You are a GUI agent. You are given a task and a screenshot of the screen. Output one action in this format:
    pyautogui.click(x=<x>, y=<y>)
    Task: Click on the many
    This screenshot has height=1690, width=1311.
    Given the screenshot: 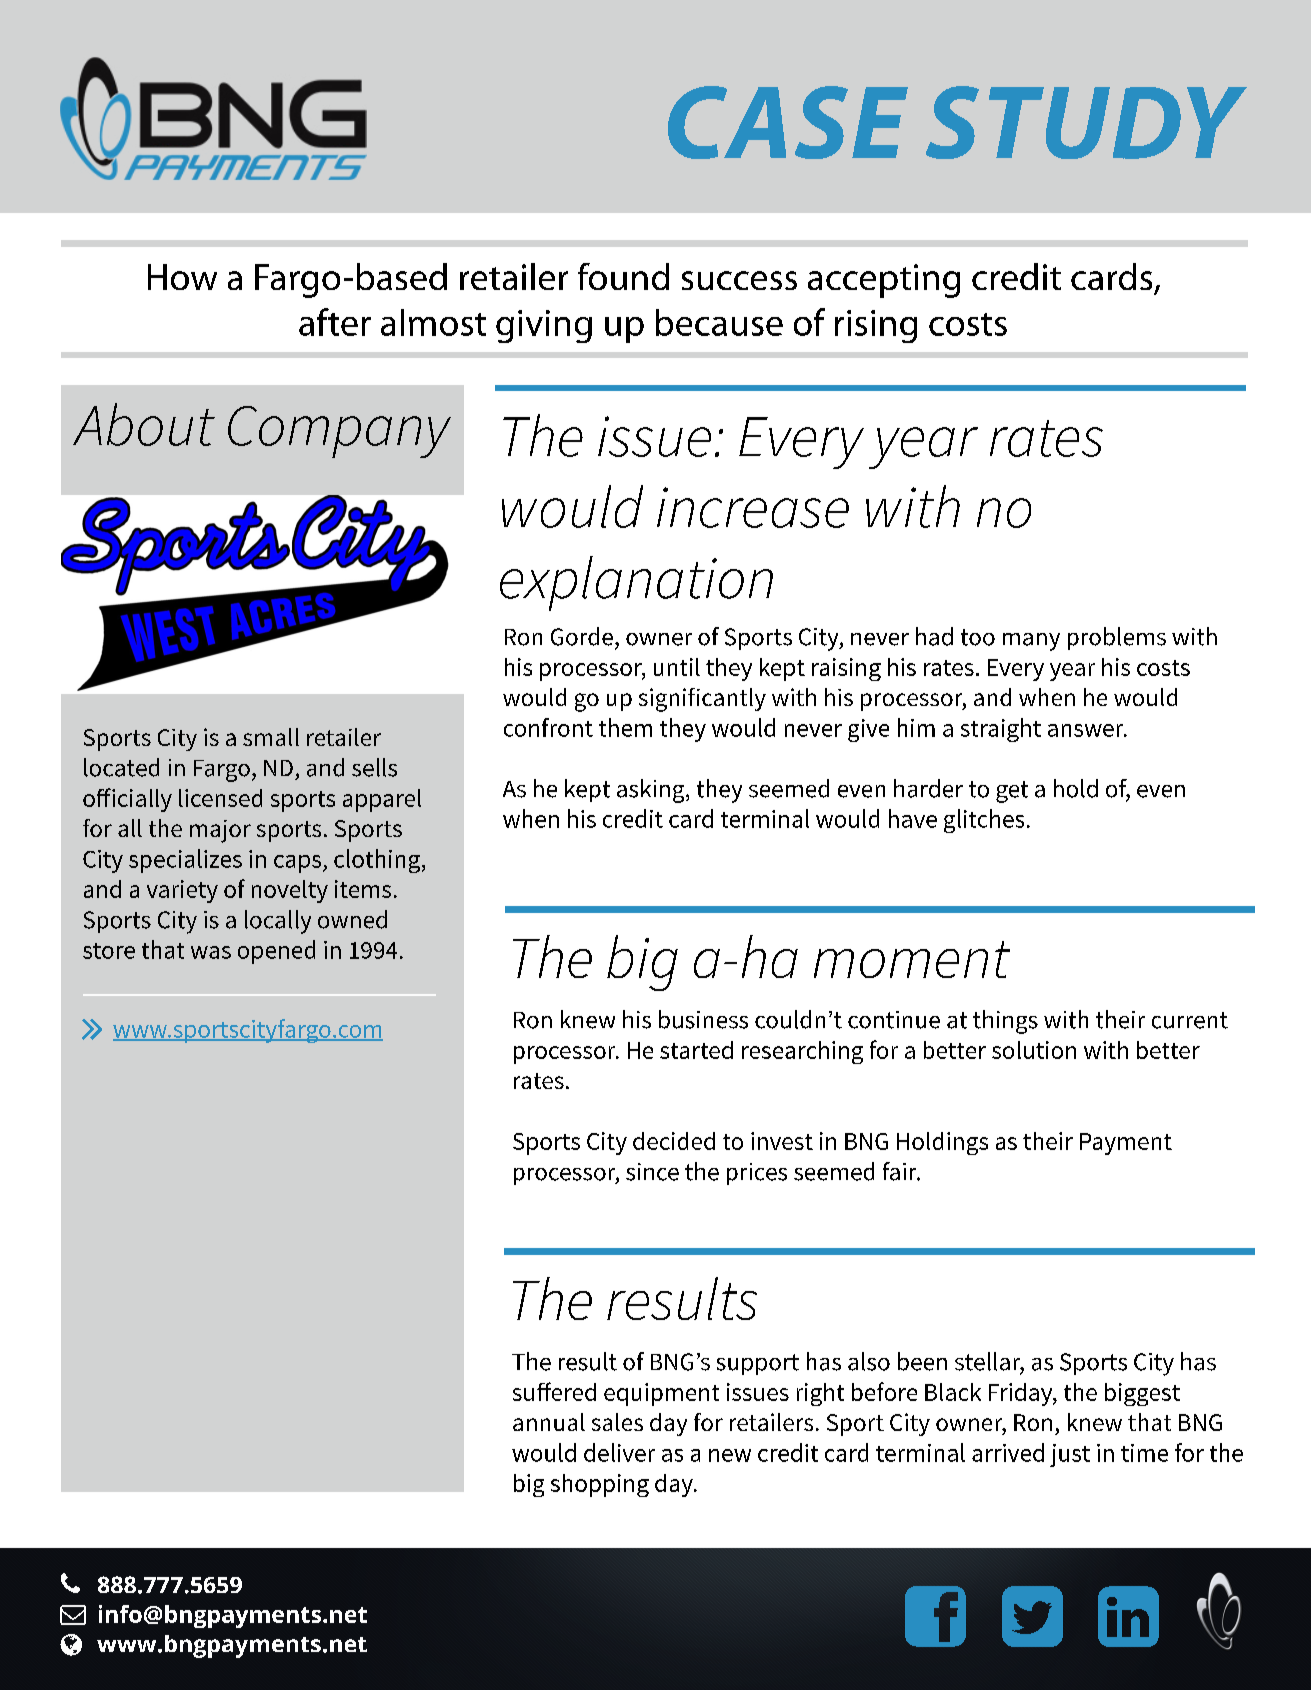 What is the action you would take?
    pyautogui.click(x=1031, y=642)
